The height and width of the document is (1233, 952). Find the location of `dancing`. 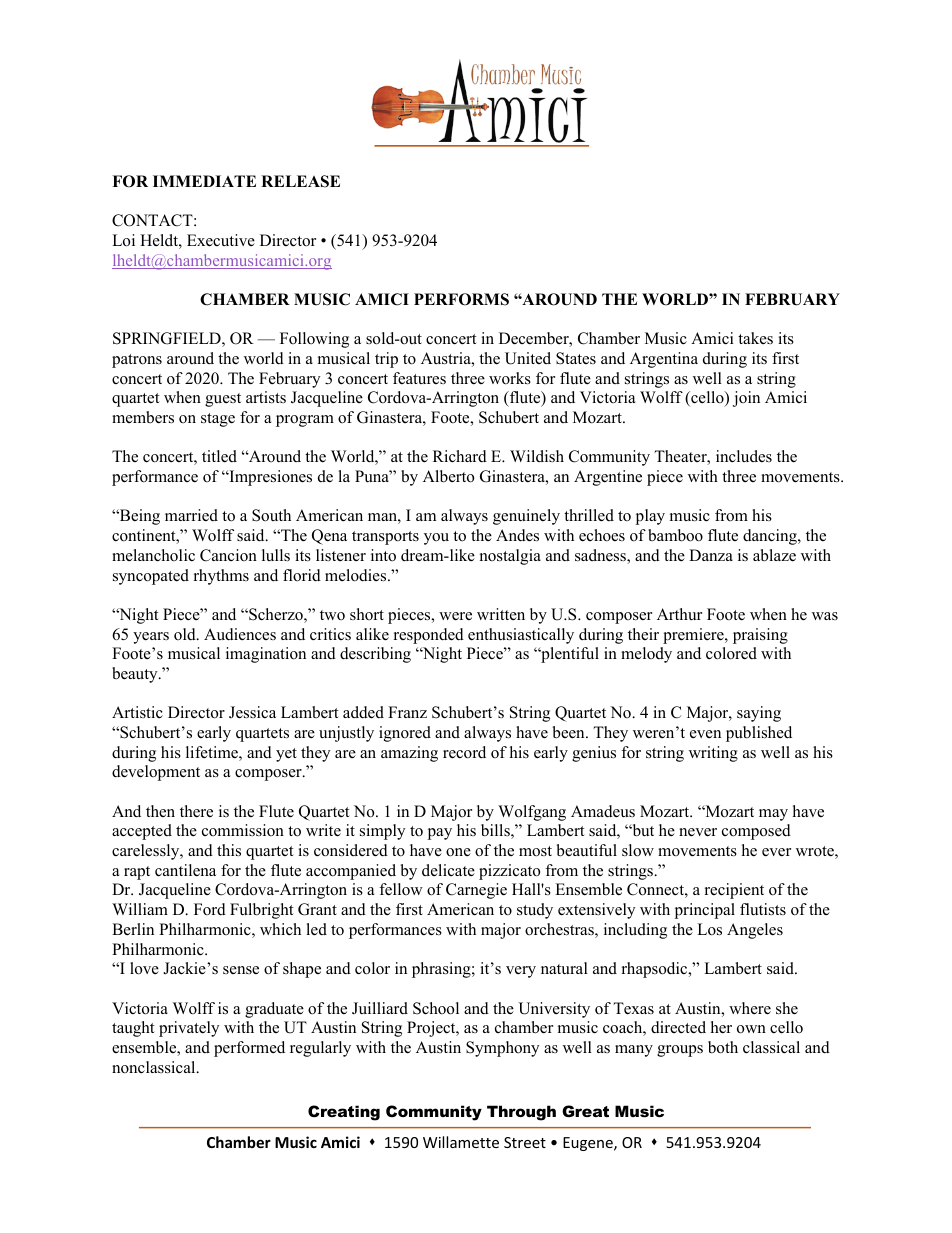

dancing is located at coordinates (771, 537).
